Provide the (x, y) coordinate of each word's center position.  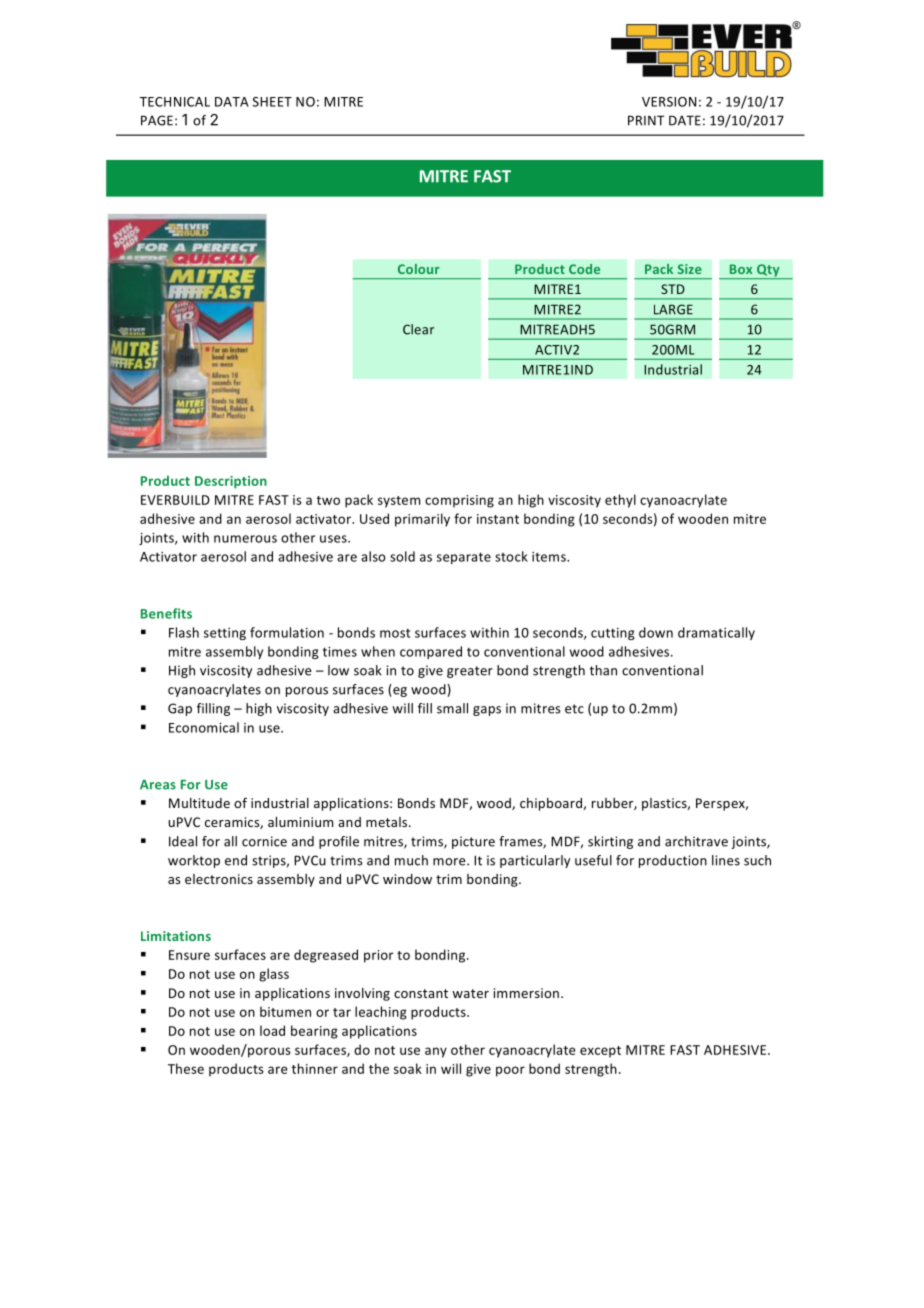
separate (464, 558)
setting (225, 634)
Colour (419, 269)
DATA (232, 102)
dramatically (716, 633)
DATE (685, 120)
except (600, 1052)
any (436, 1052)
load (272, 1030)
